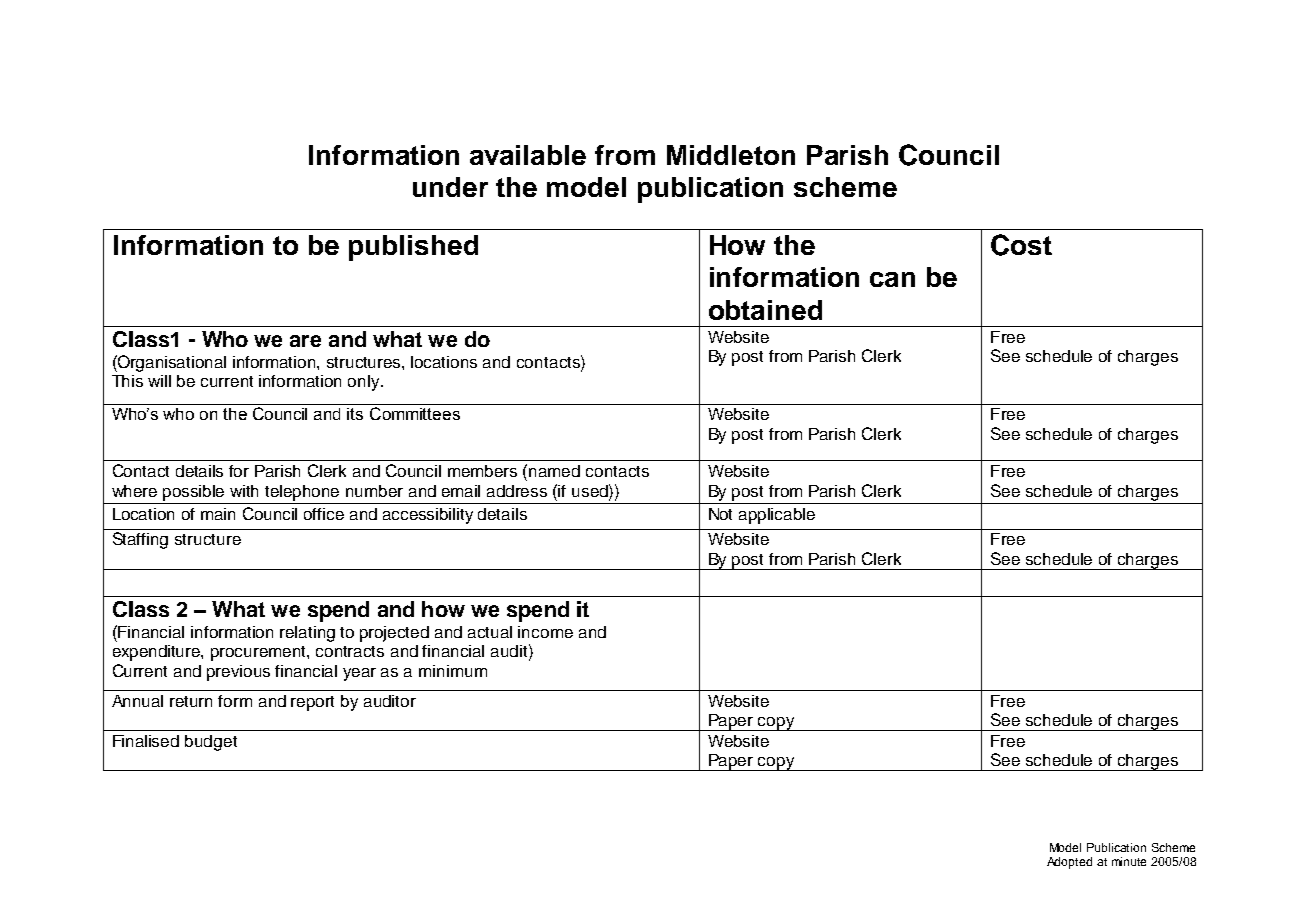 Image resolution: width=1308 pixels, height=924 pixels. Describe the element at coordinates (892, 279) in the page. I see `can` at that location.
